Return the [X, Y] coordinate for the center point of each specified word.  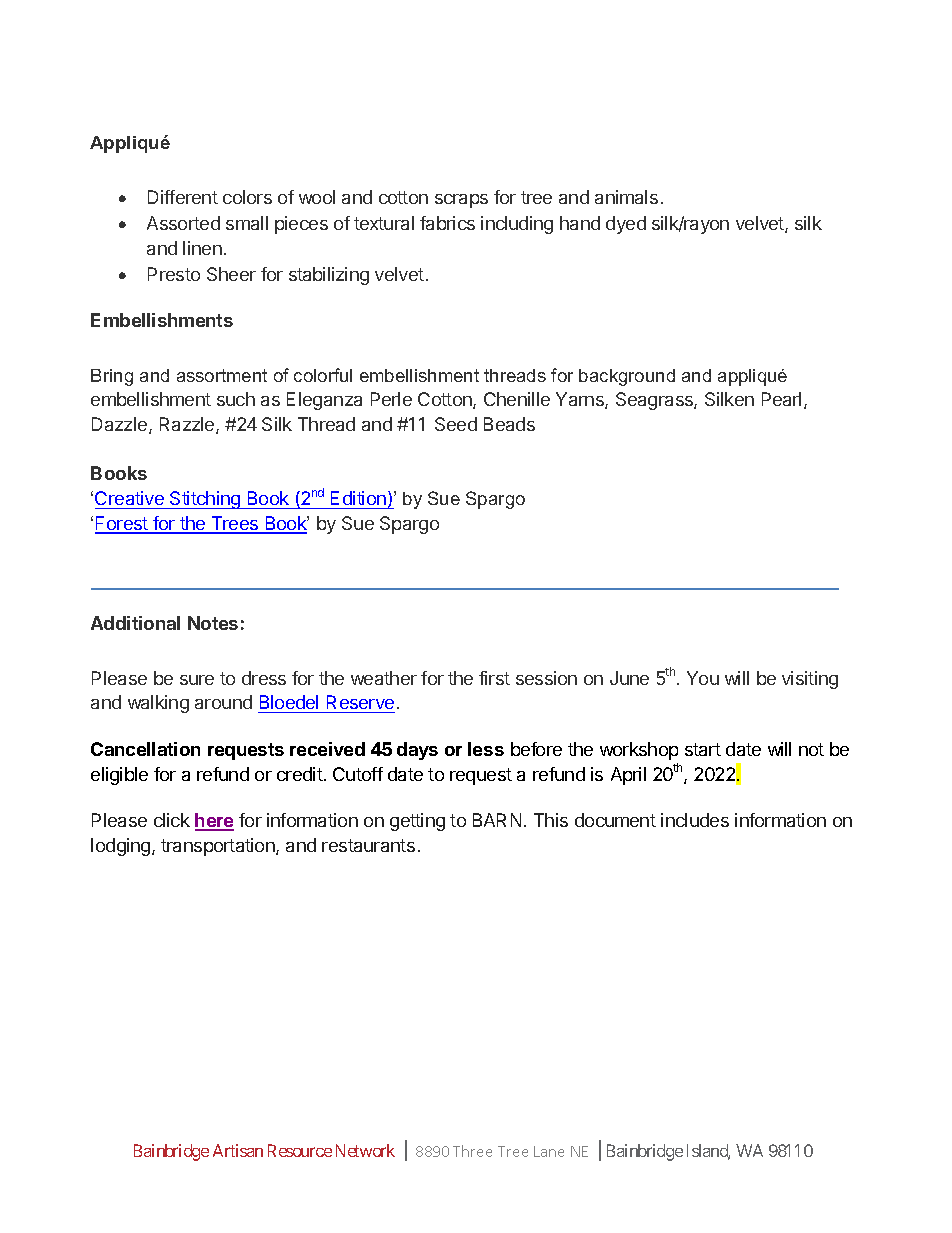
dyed [626, 225]
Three [472, 1151]
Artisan [238, 1150]
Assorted [183, 223]
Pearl [781, 399]
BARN [497, 820]
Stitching [205, 500]
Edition [358, 498]
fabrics [447, 223]
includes [695, 820]
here [214, 821]
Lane [549, 1151]
